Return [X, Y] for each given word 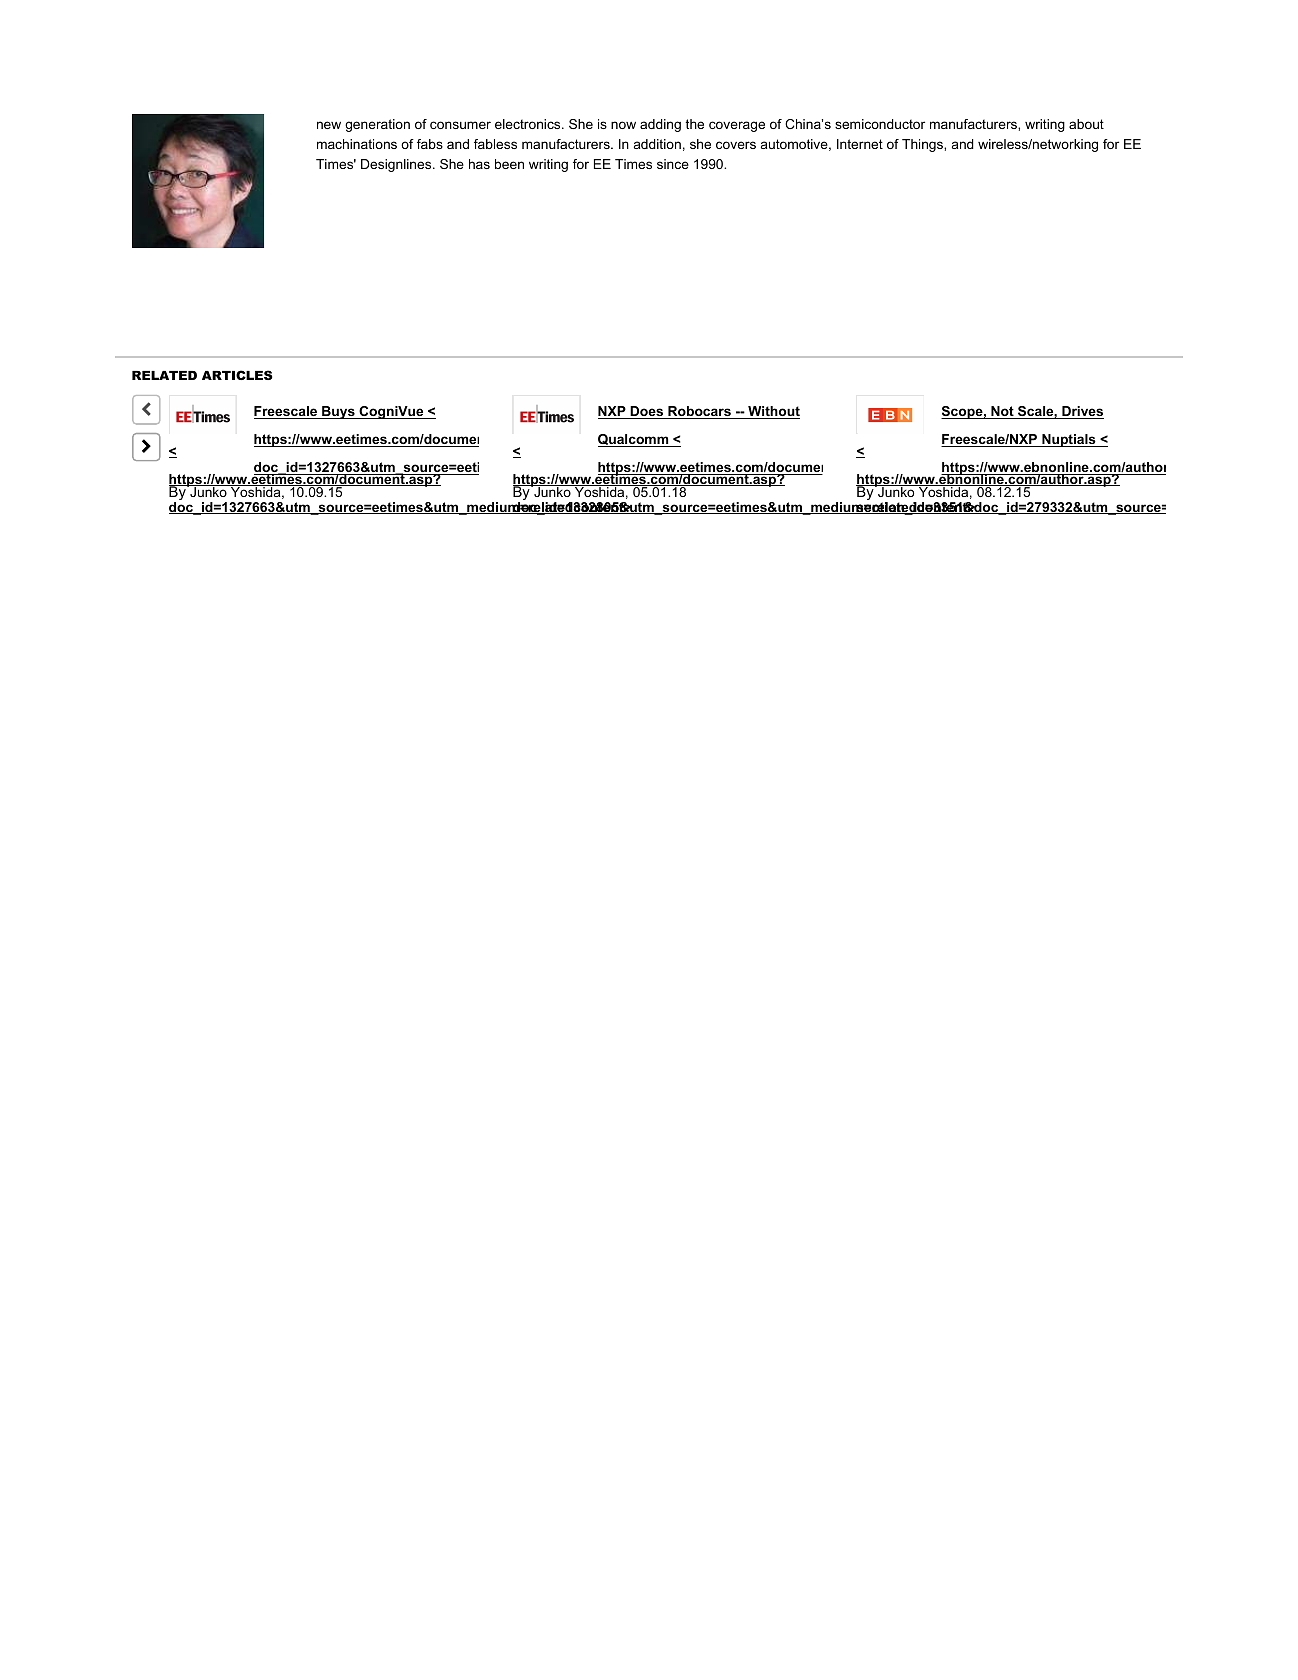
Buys [338, 412]
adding [660, 125]
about [1086, 124]
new [329, 125]
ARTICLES [237, 375]
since [673, 164]
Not [1002, 412]
